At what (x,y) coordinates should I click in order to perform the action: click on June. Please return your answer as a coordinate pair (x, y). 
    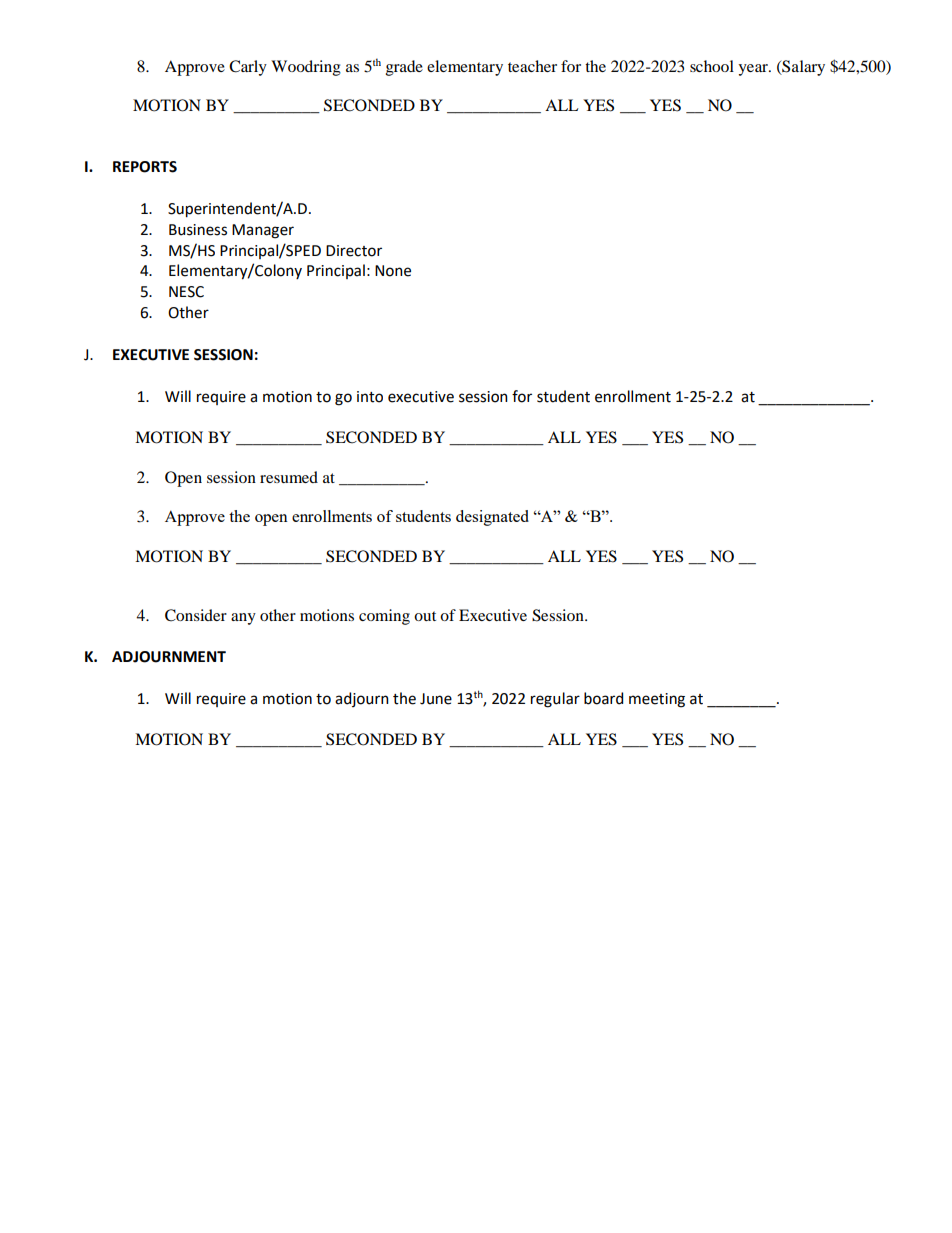
    Looking at the image, I should click on (436, 699).
